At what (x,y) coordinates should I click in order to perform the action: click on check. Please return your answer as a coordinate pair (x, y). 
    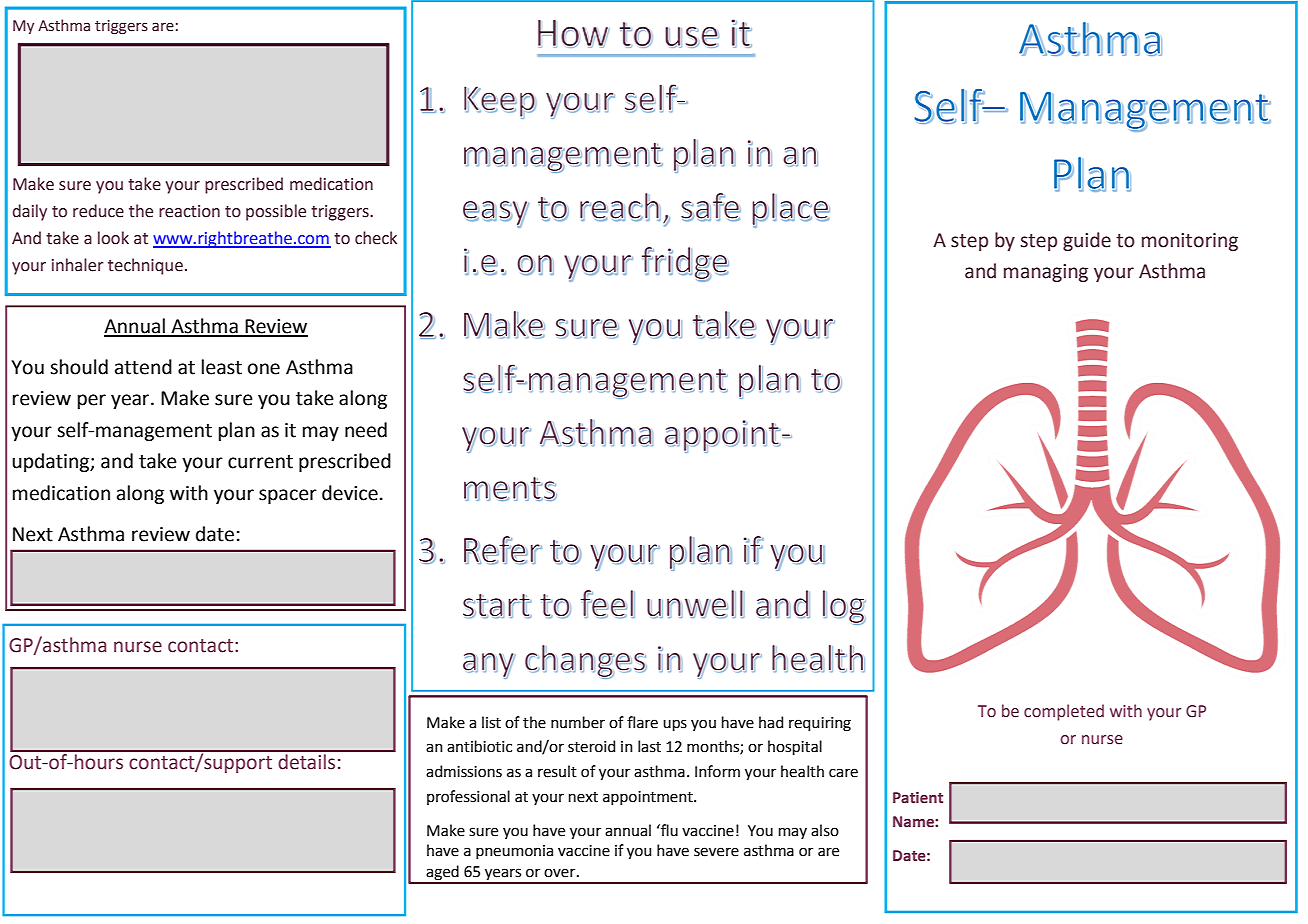
    Looking at the image, I should click on (376, 238).
